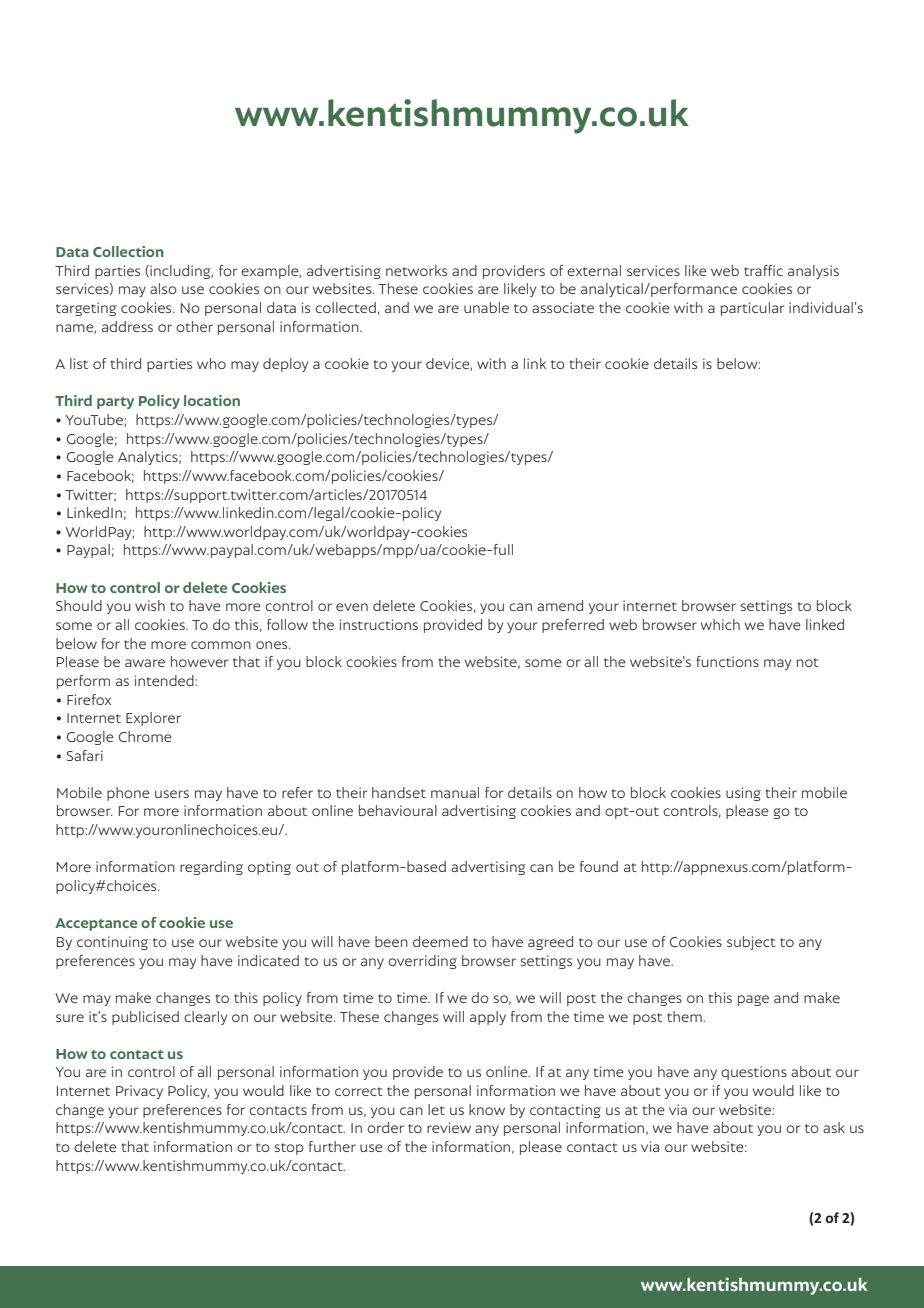 Image resolution: width=924 pixels, height=1308 pixels. What do you see at coordinates (163, 288) in the image?
I see `also` at bounding box center [163, 288].
